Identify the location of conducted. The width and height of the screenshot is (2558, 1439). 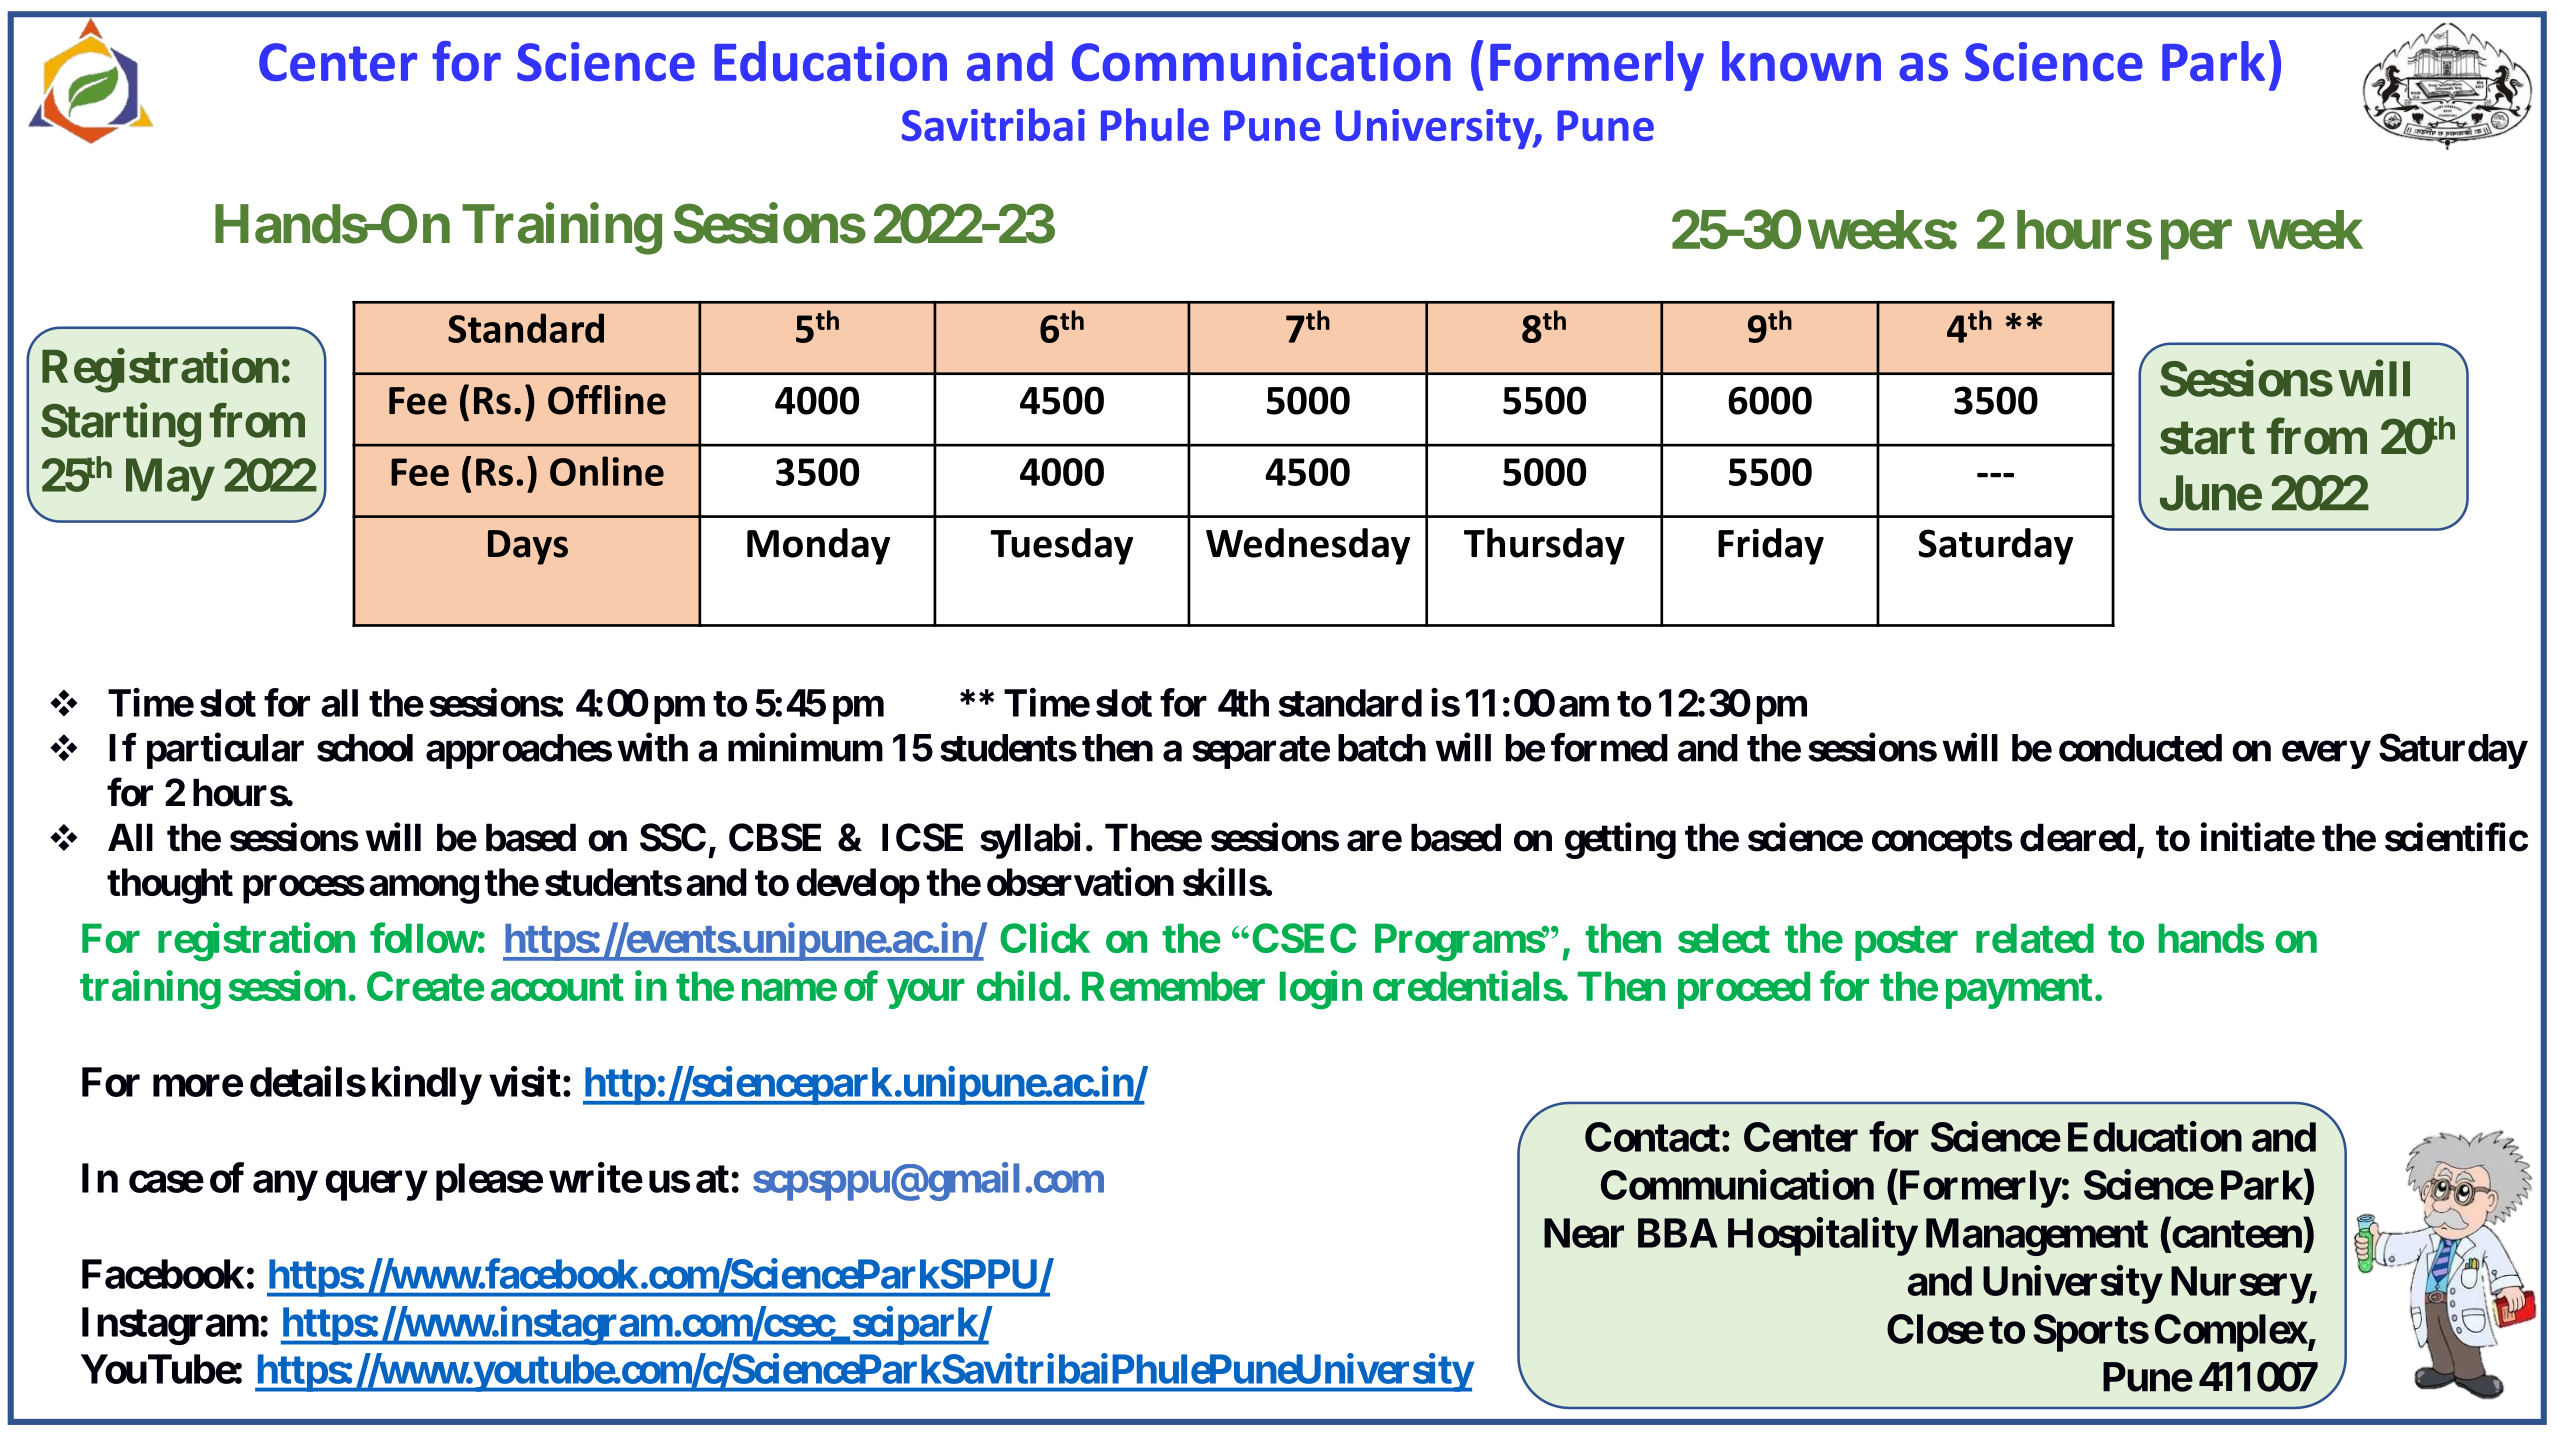
(2140, 748).
